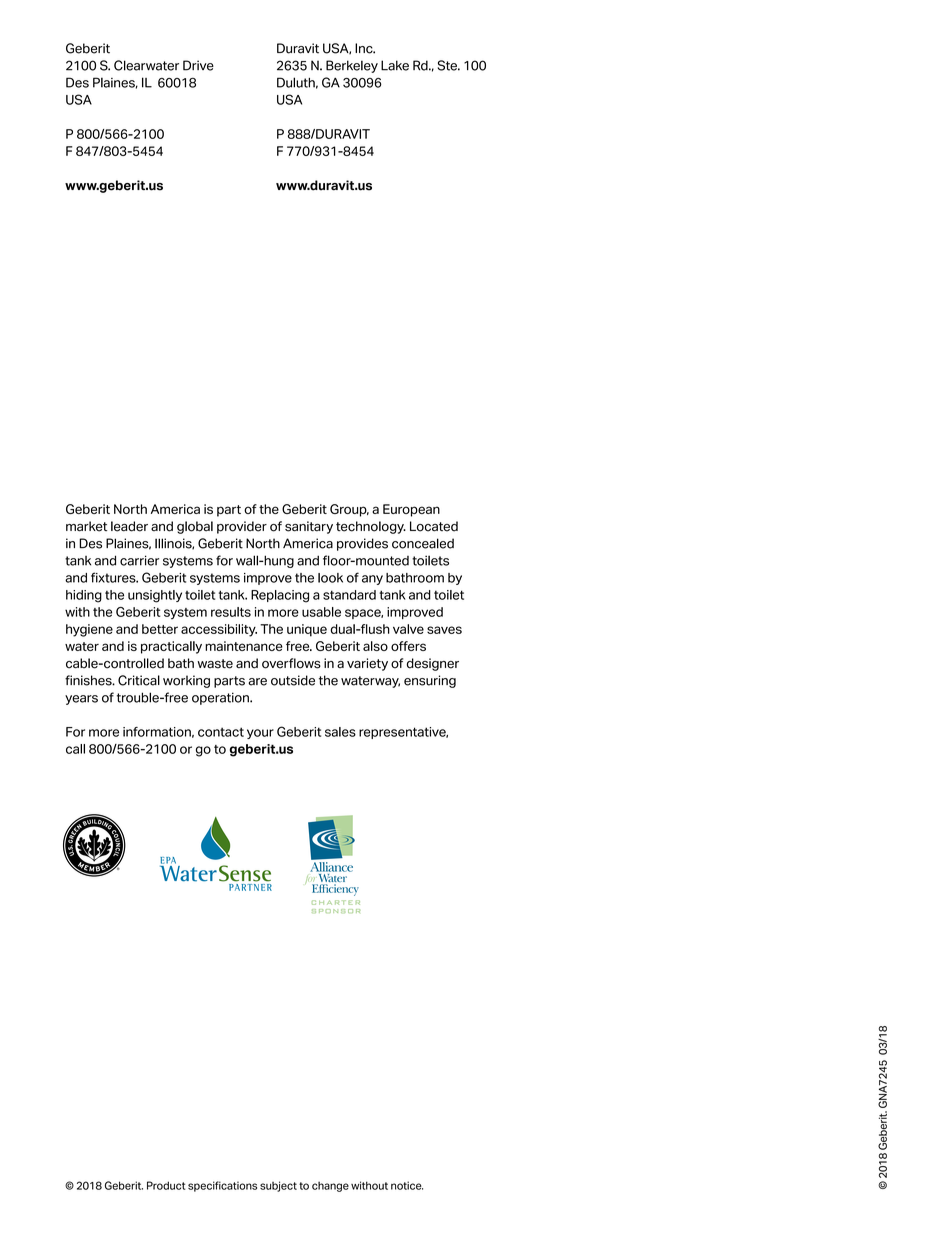 The height and width of the screenshot is (1233, 952). Describe the element at coordinates (81, 700) in the screenshot. I see `years` at that location.
